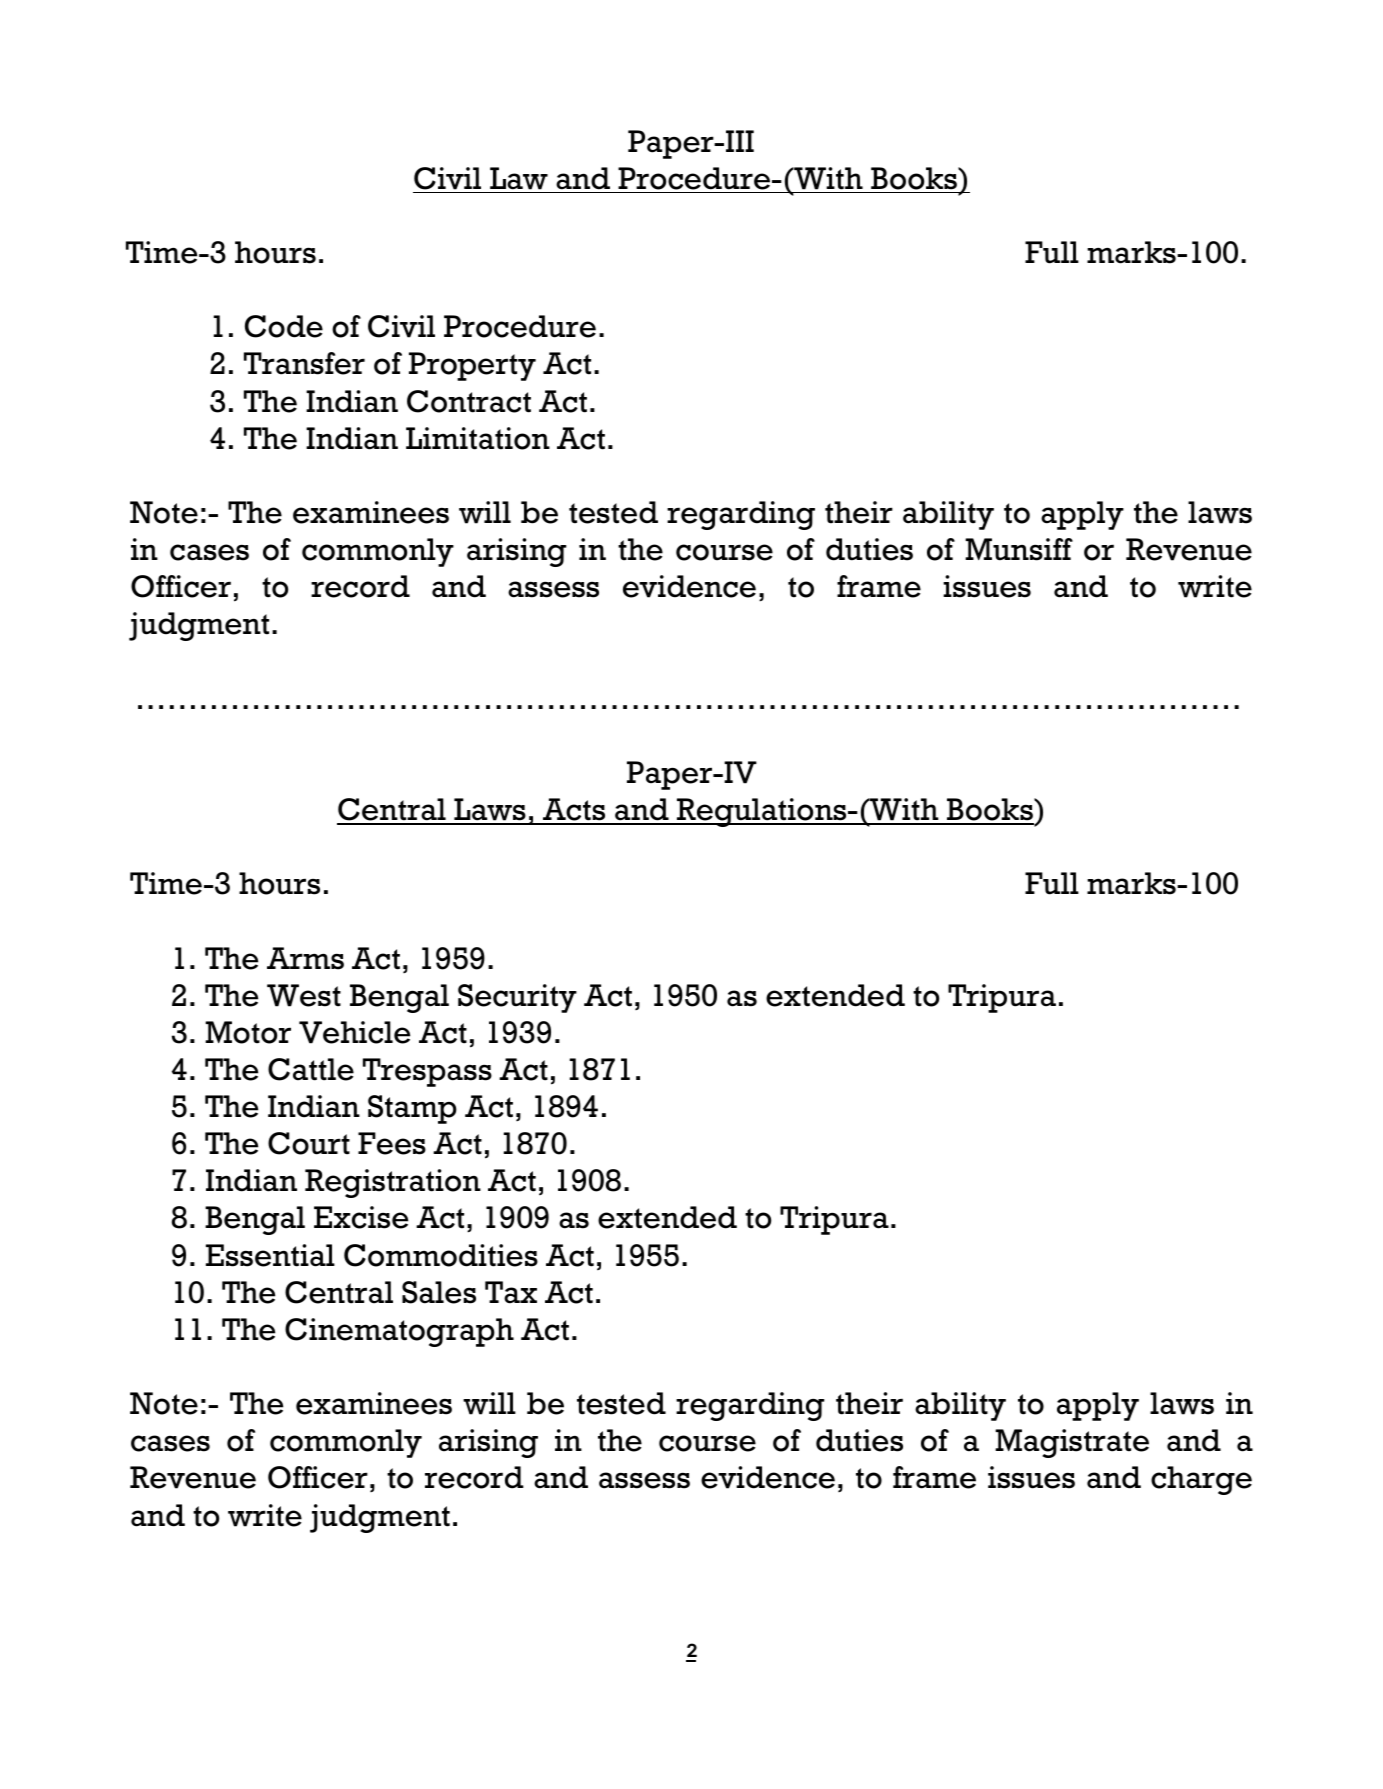  What do you see at coordinates (1072, 1443) in the image?
I see `Magistrate` at bounding box center [1072, 1443].
